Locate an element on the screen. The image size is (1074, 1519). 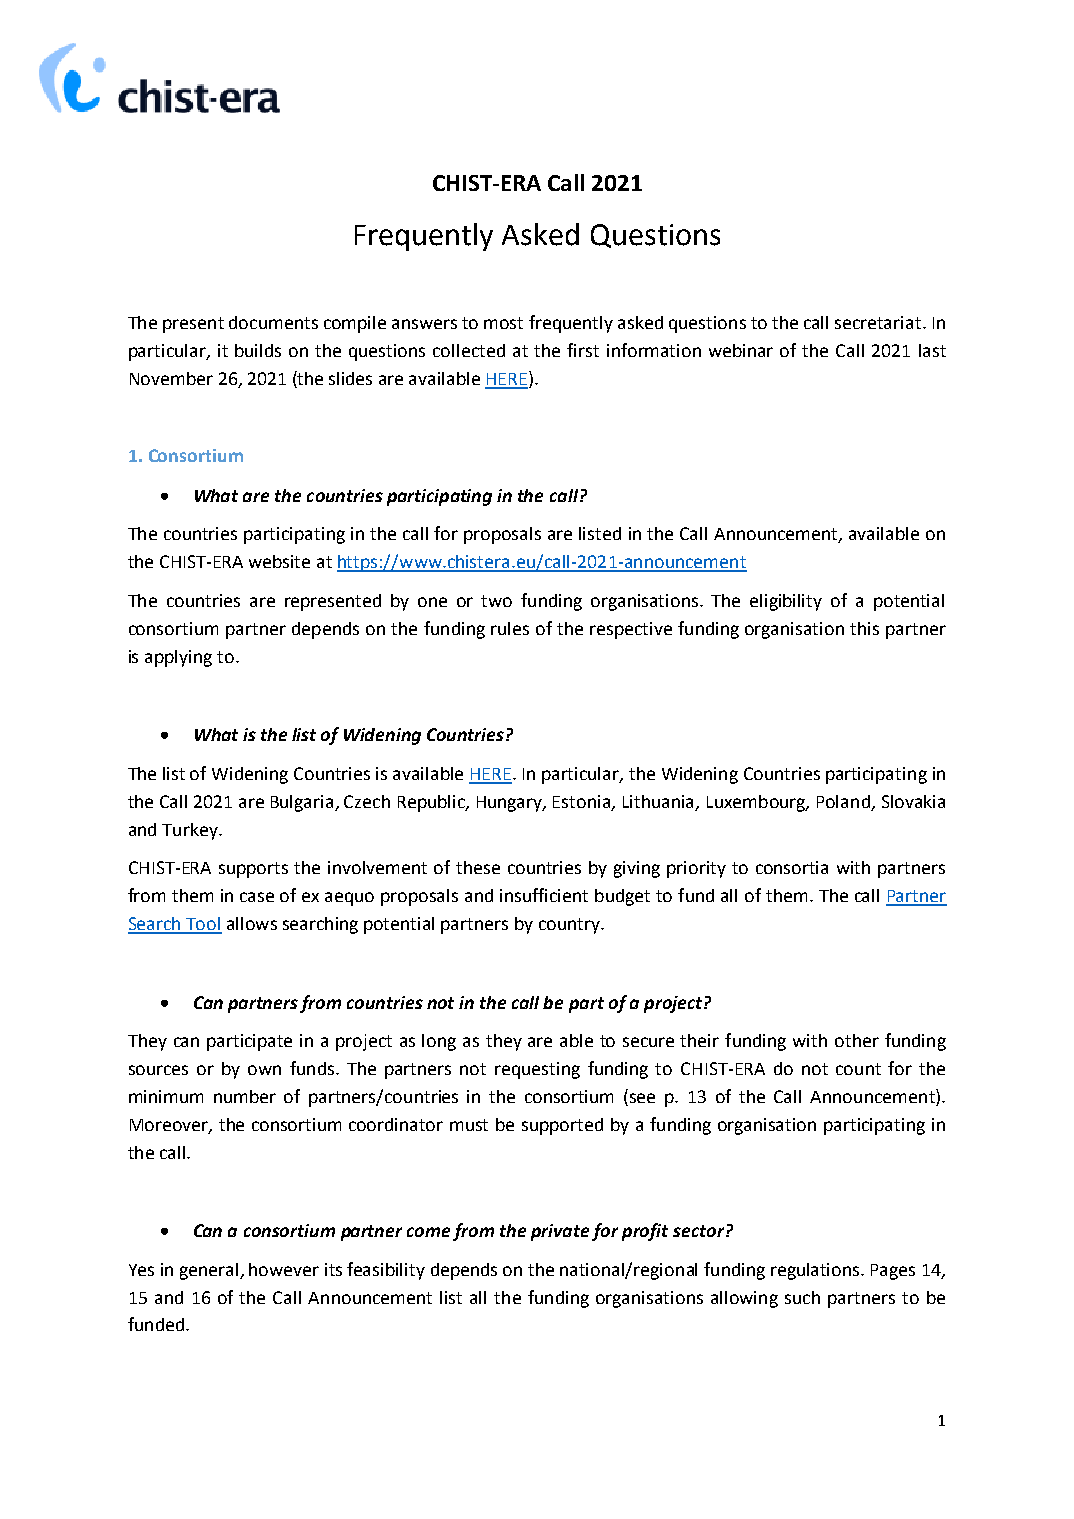
allows is located at coordinates (252, 923).
